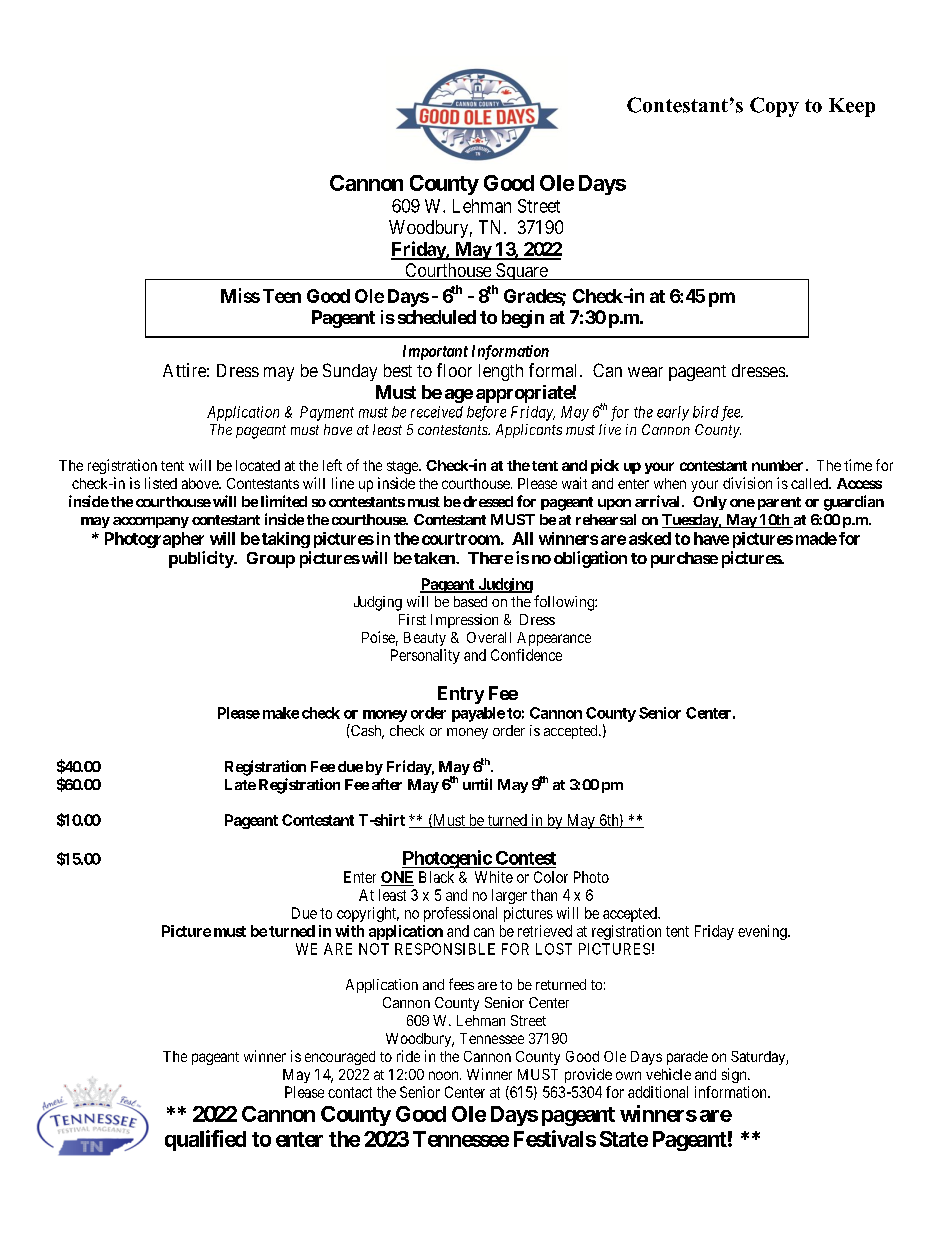  What do you see at coordinates (529, 431) in the image?
I see `Applicants` at bounding box center [529, 431].
